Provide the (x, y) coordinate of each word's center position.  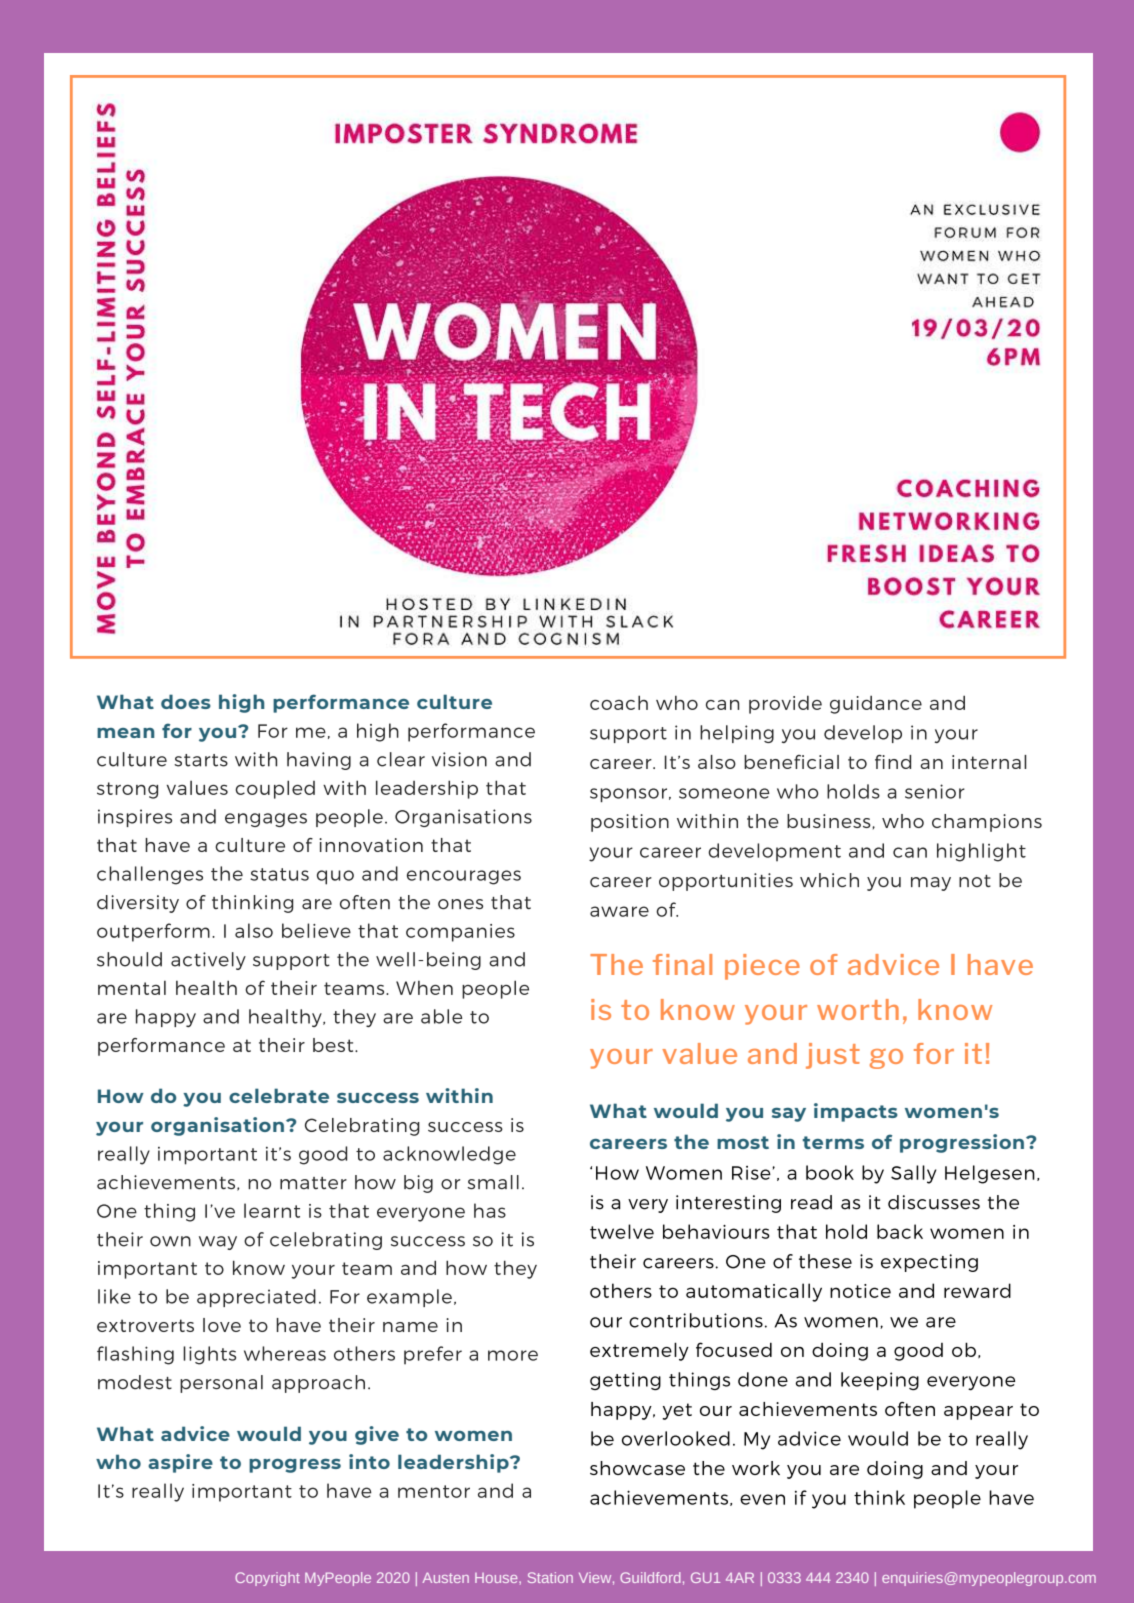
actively (208, 961)
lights (209, 1355)
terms (833, 1142)
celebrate (279, 1095)
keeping (880, 1381)
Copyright (267, 1579)
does (186, 701)
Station (550, 1577)
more (513, 1355)
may (931, 884)
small (493, 1182)
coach (619, 702)
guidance (876, 704)
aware (619, 911)
